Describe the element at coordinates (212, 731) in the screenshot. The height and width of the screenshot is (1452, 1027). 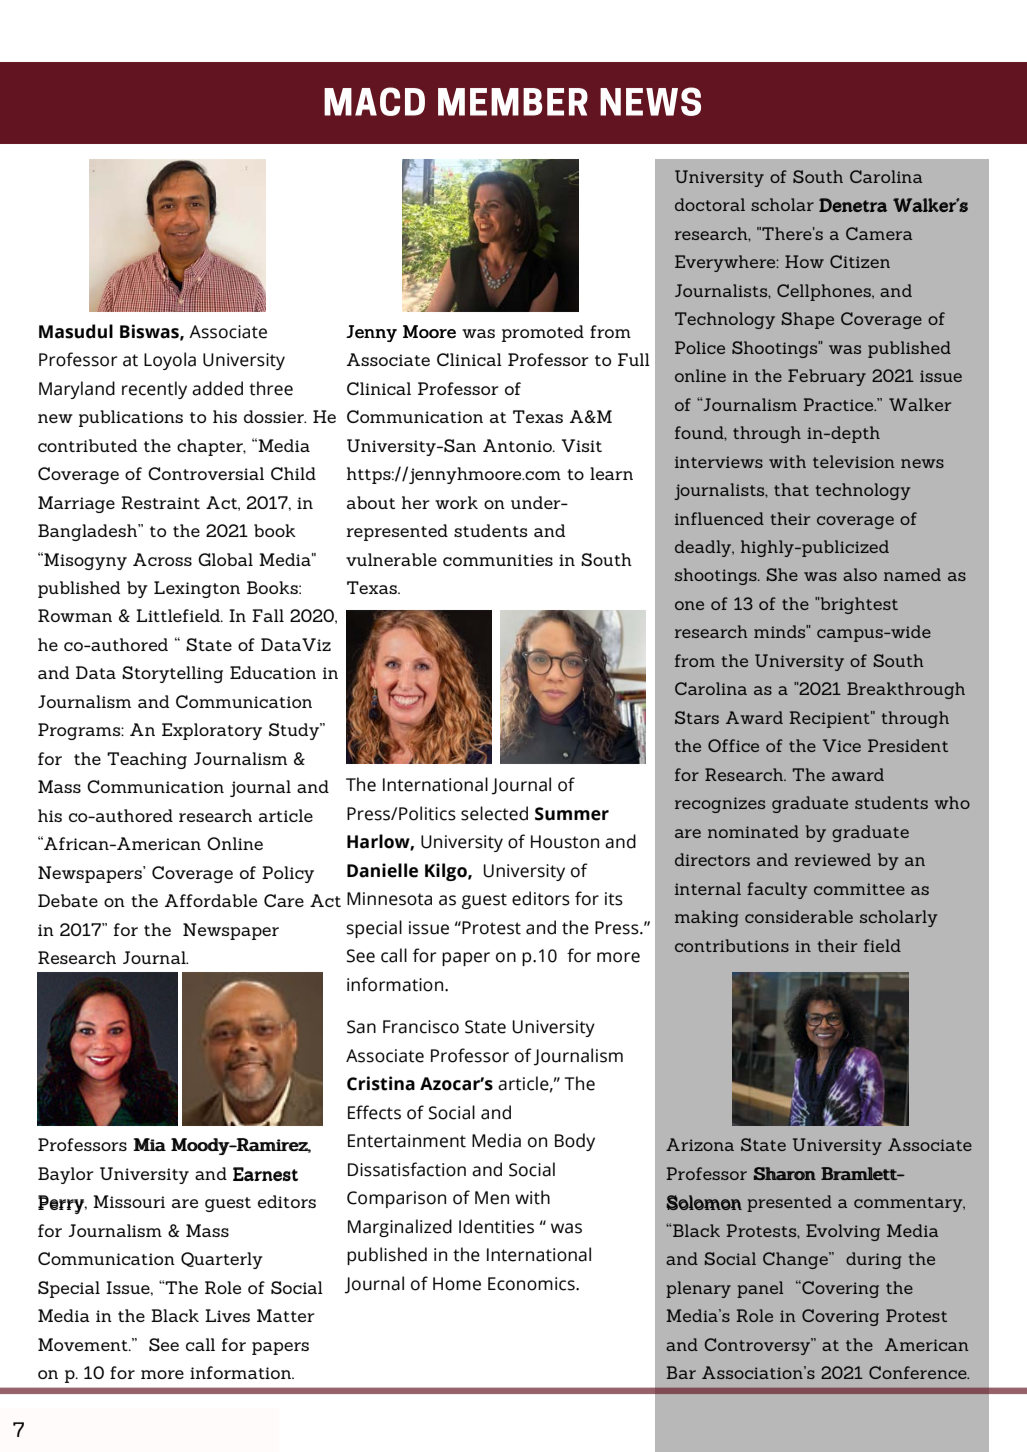
I see `Exploratory` at that location.
